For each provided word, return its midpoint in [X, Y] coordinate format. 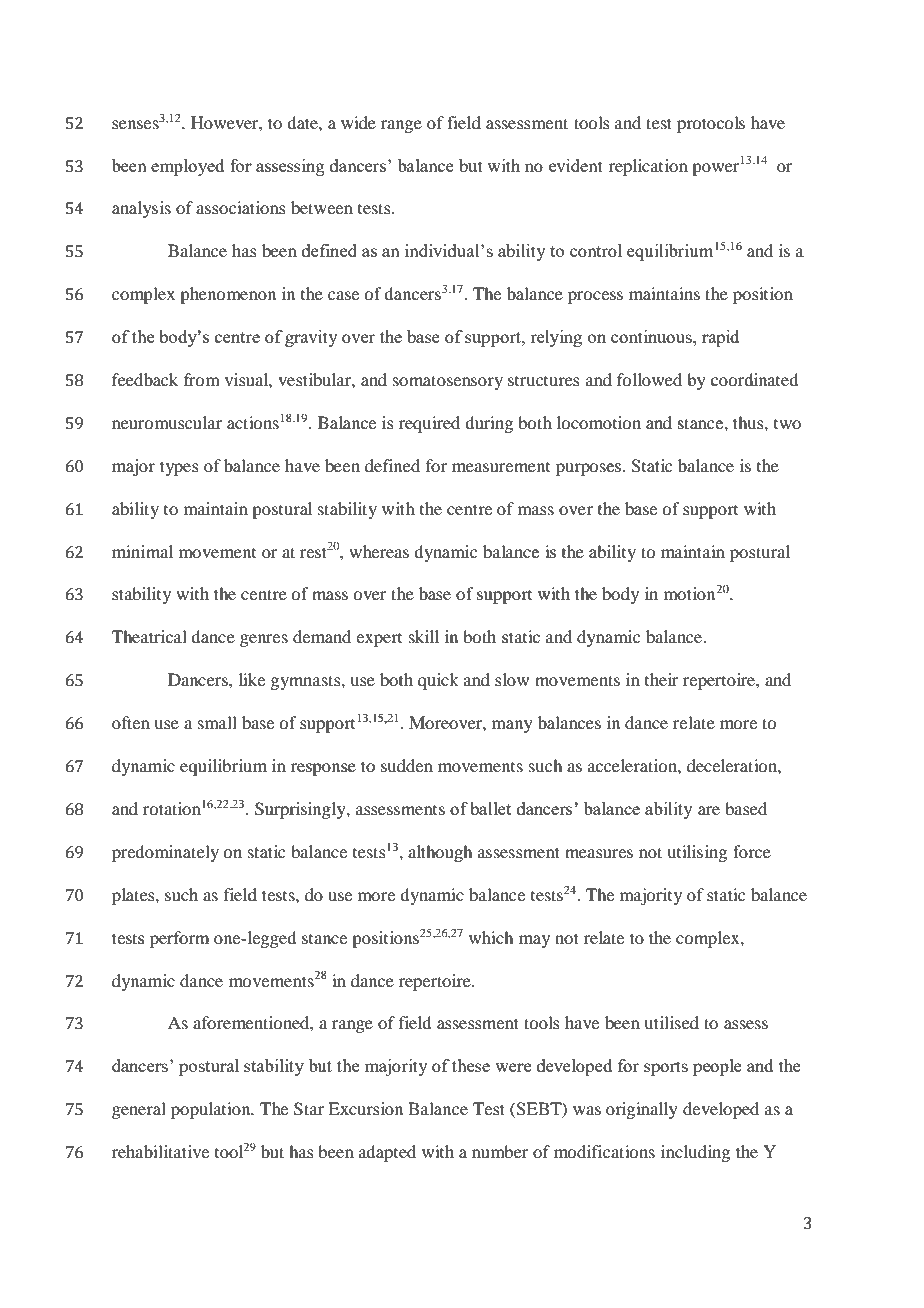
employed [187, 167]
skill [424, 636]
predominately [165, 853]
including [695, 1153]
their [662, 679]
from [202, 379]
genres [264, 640]
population [212, 1110]
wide [358, 122]
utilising [697, 853]
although [440, 853]
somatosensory [448, 382]
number [500, 1151]
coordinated [754, 380]
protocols [711, 124]
